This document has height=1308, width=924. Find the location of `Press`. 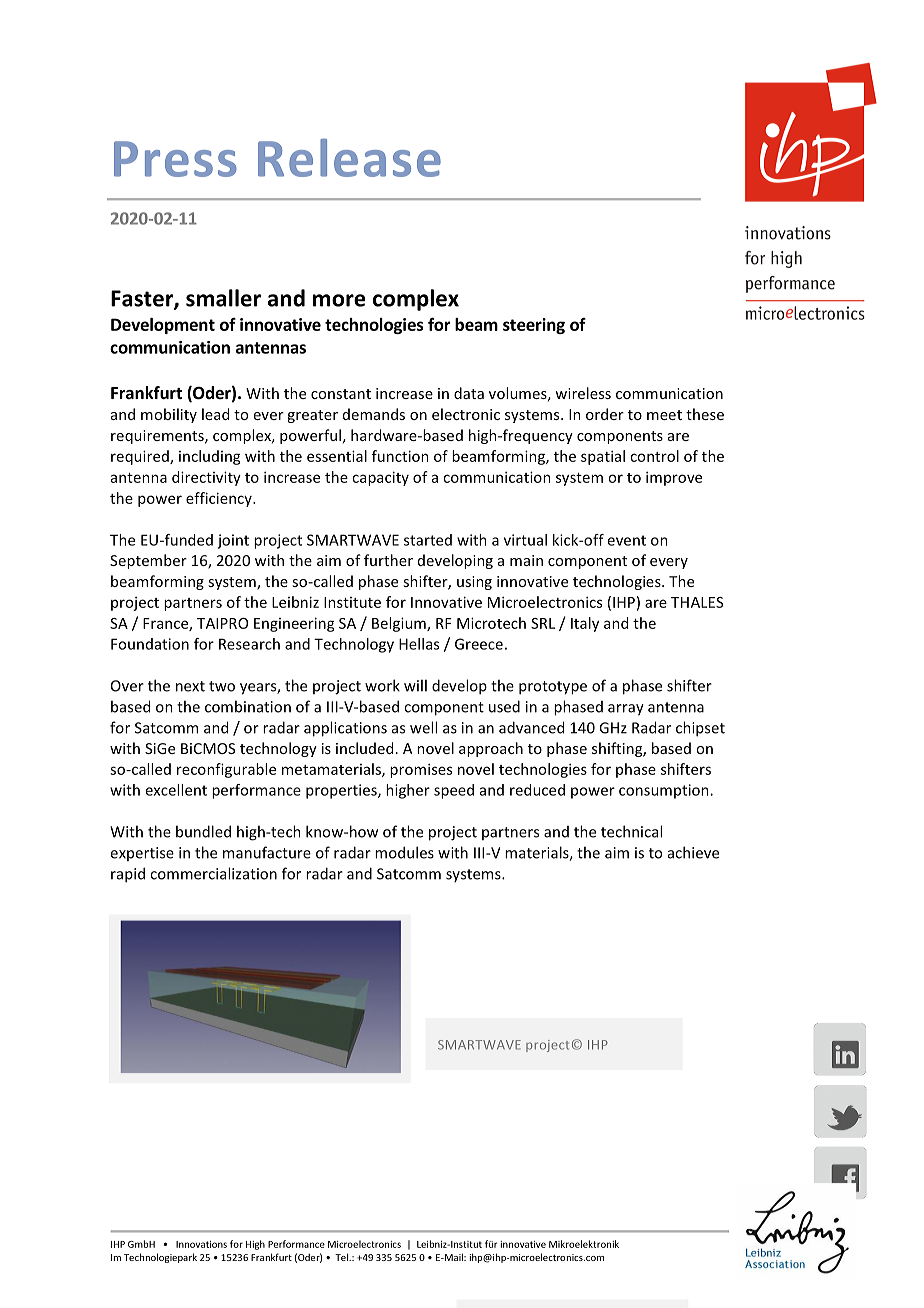

Press is located at coordinates (175, 159).
